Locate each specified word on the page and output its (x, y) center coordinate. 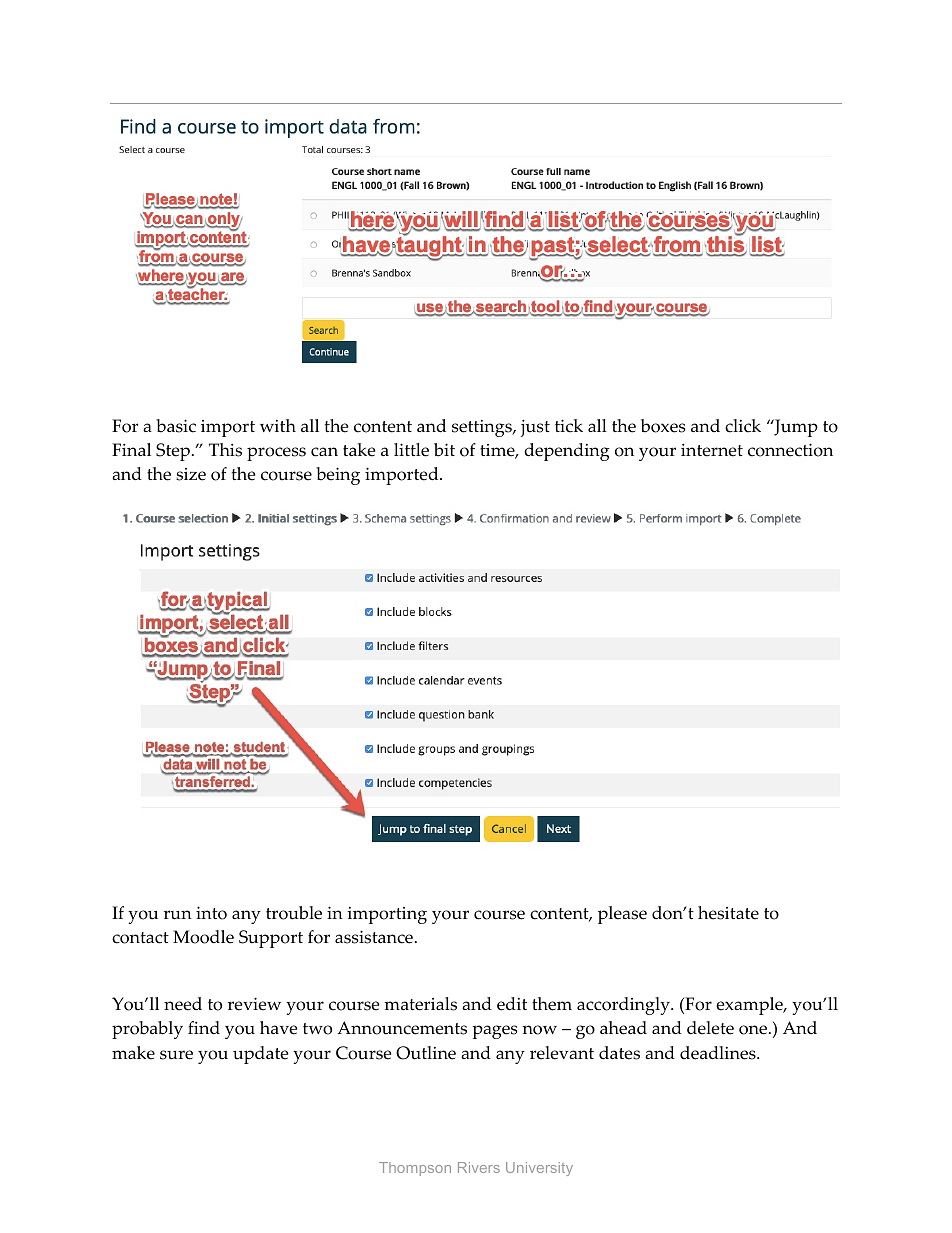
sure (176, 1055)
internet (712, 450)
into (211, 913)
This (225, 450)
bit (444, 450)
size (191, 474)
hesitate (728, 913)
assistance (374, 937)
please (622, 915)
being (338, 476)
